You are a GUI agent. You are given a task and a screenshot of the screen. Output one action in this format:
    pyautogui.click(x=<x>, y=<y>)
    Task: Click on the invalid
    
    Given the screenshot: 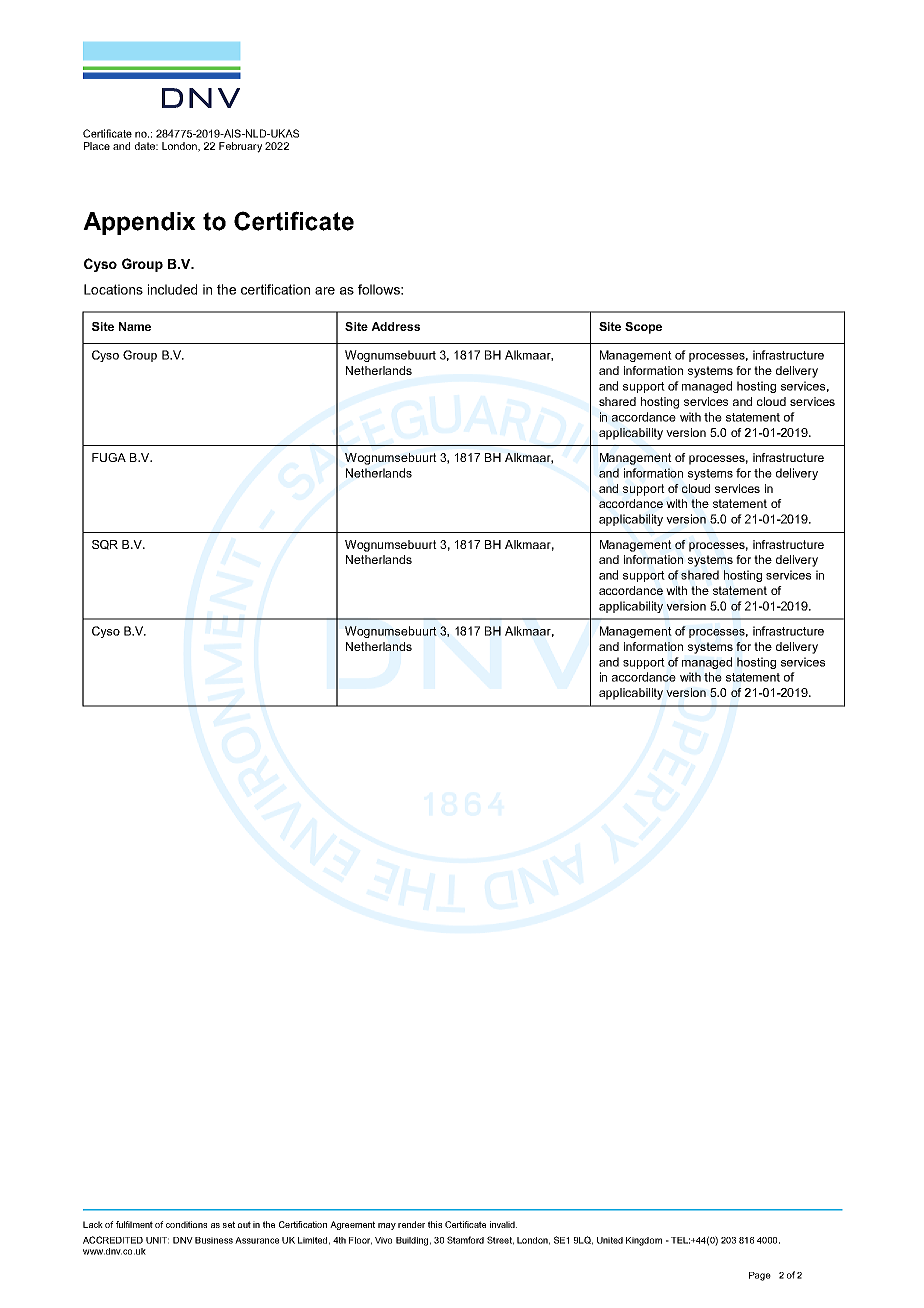 What is the action you would take?
    pyautogui.click(x=503, y=1224)
